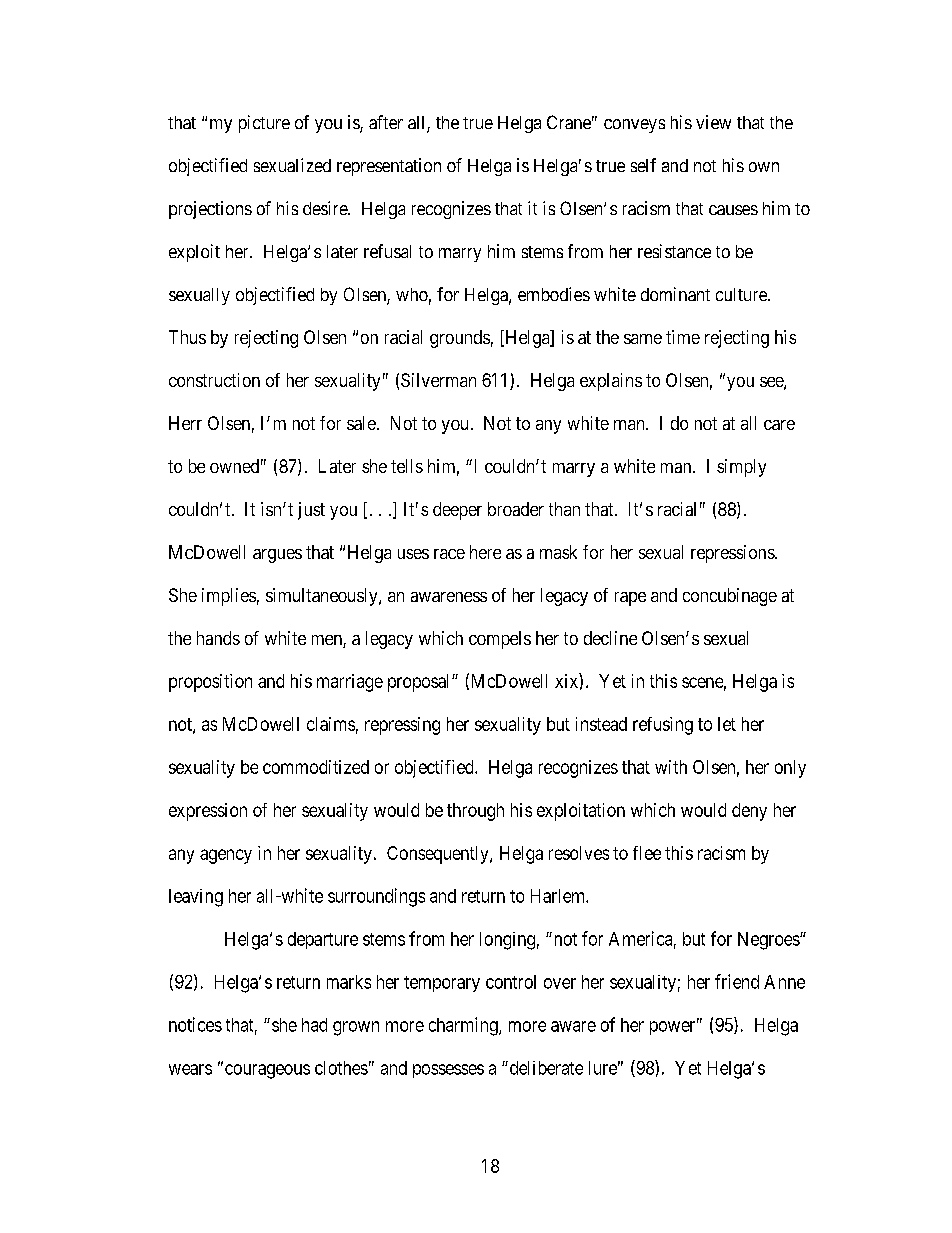 The image size is (952, 1233). Describe the element at coordinates (464, 1026) in the screenshot. I see `charming` at that location.
